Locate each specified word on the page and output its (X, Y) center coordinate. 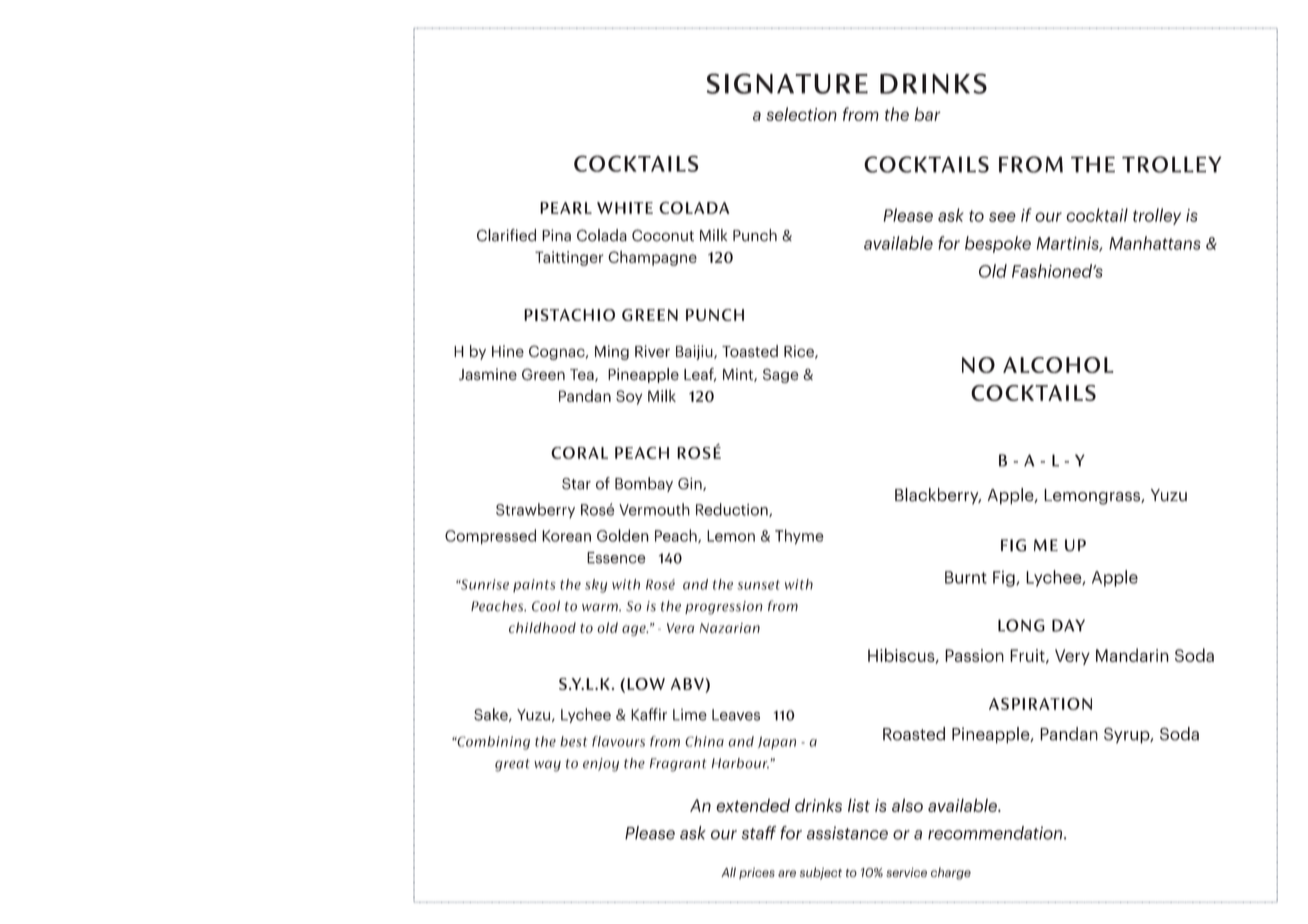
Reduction (733, 510)
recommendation (996, 833)
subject (821, 873)
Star (576, 484)
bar (928, 114)
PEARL (566, 208)
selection (801, 114)
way (547, 766)
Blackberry (938, 496)
